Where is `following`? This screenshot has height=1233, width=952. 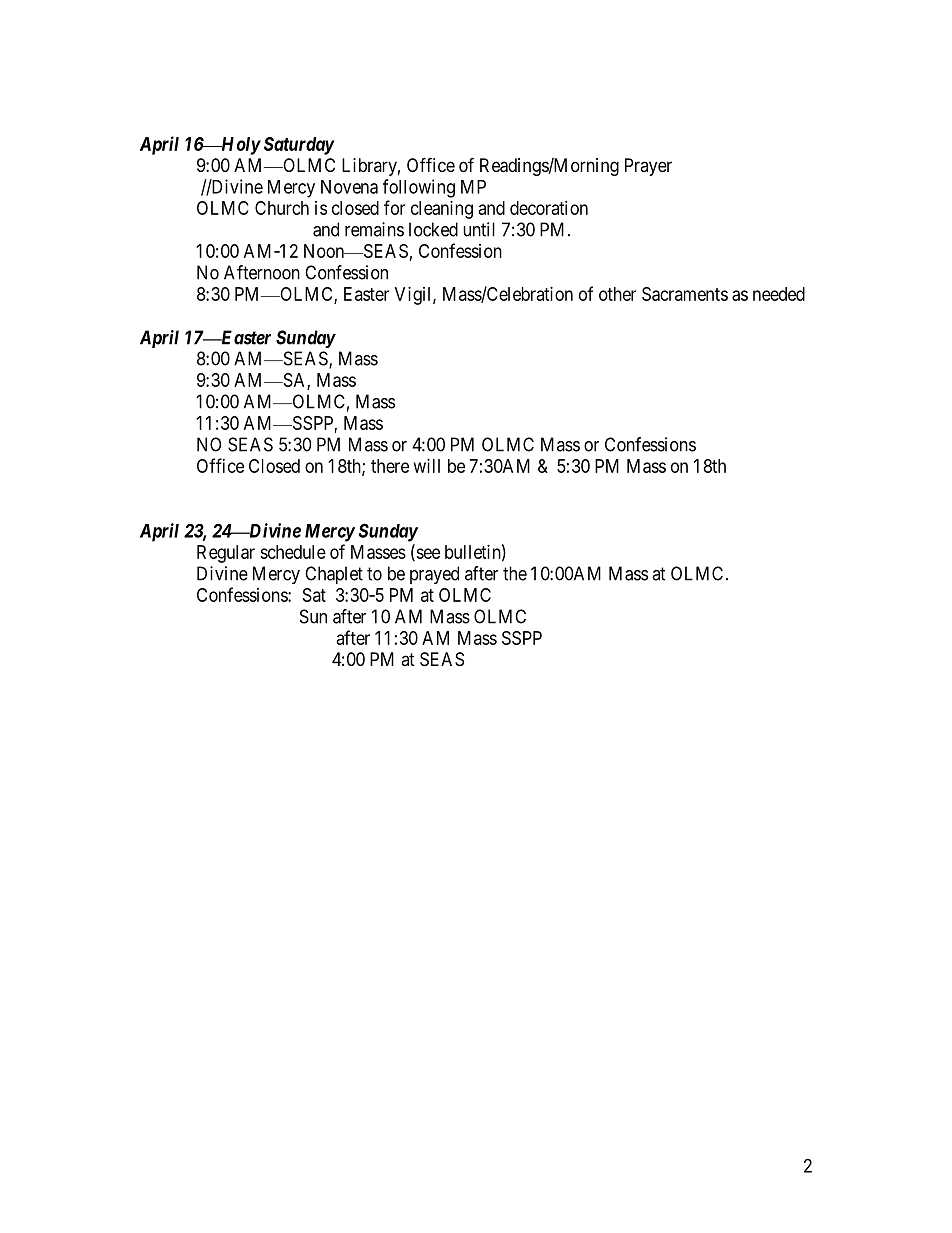 following is located at coordinates (419, 188).
